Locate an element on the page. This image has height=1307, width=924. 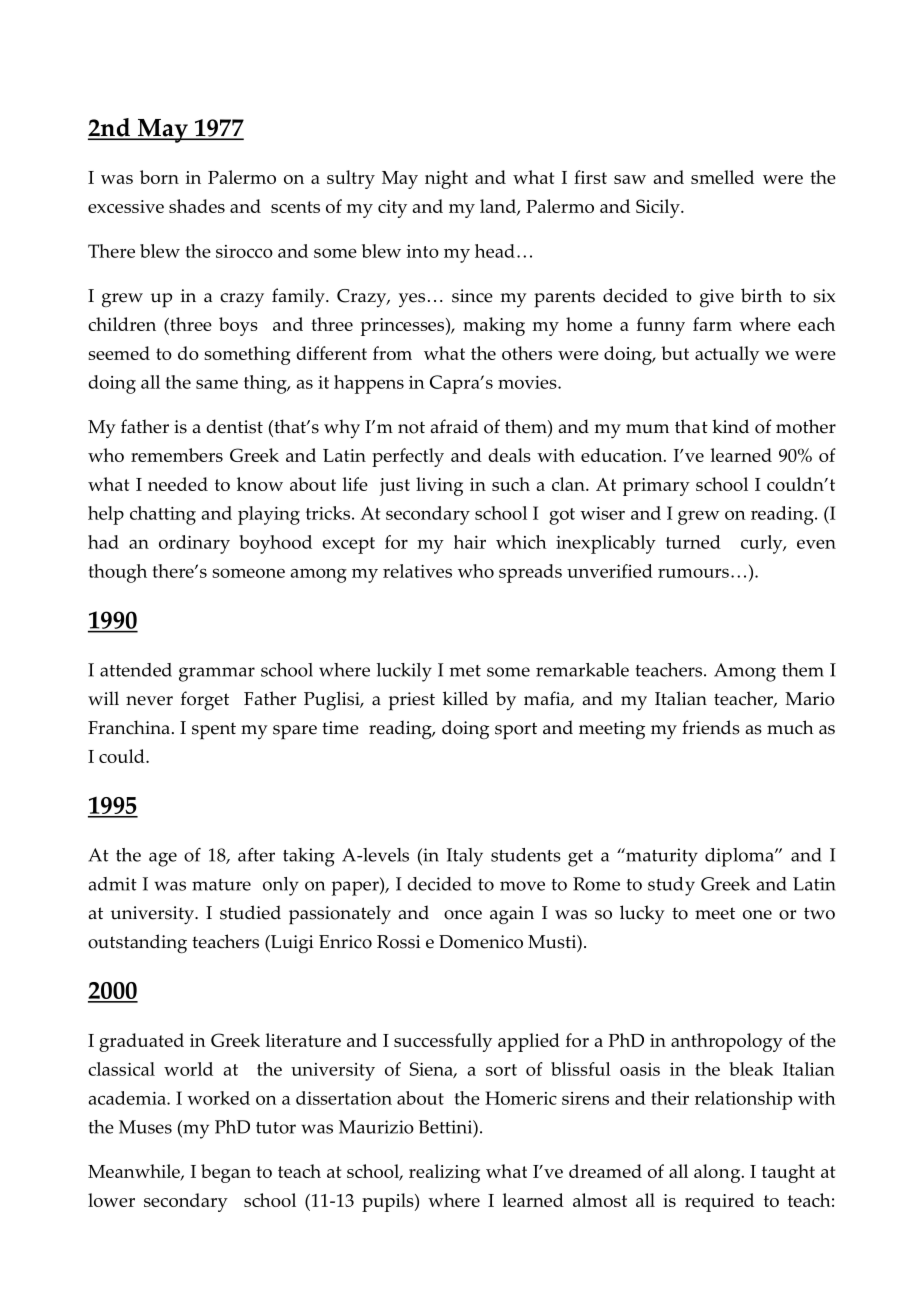
friends is located at coordinates (711, 727).
